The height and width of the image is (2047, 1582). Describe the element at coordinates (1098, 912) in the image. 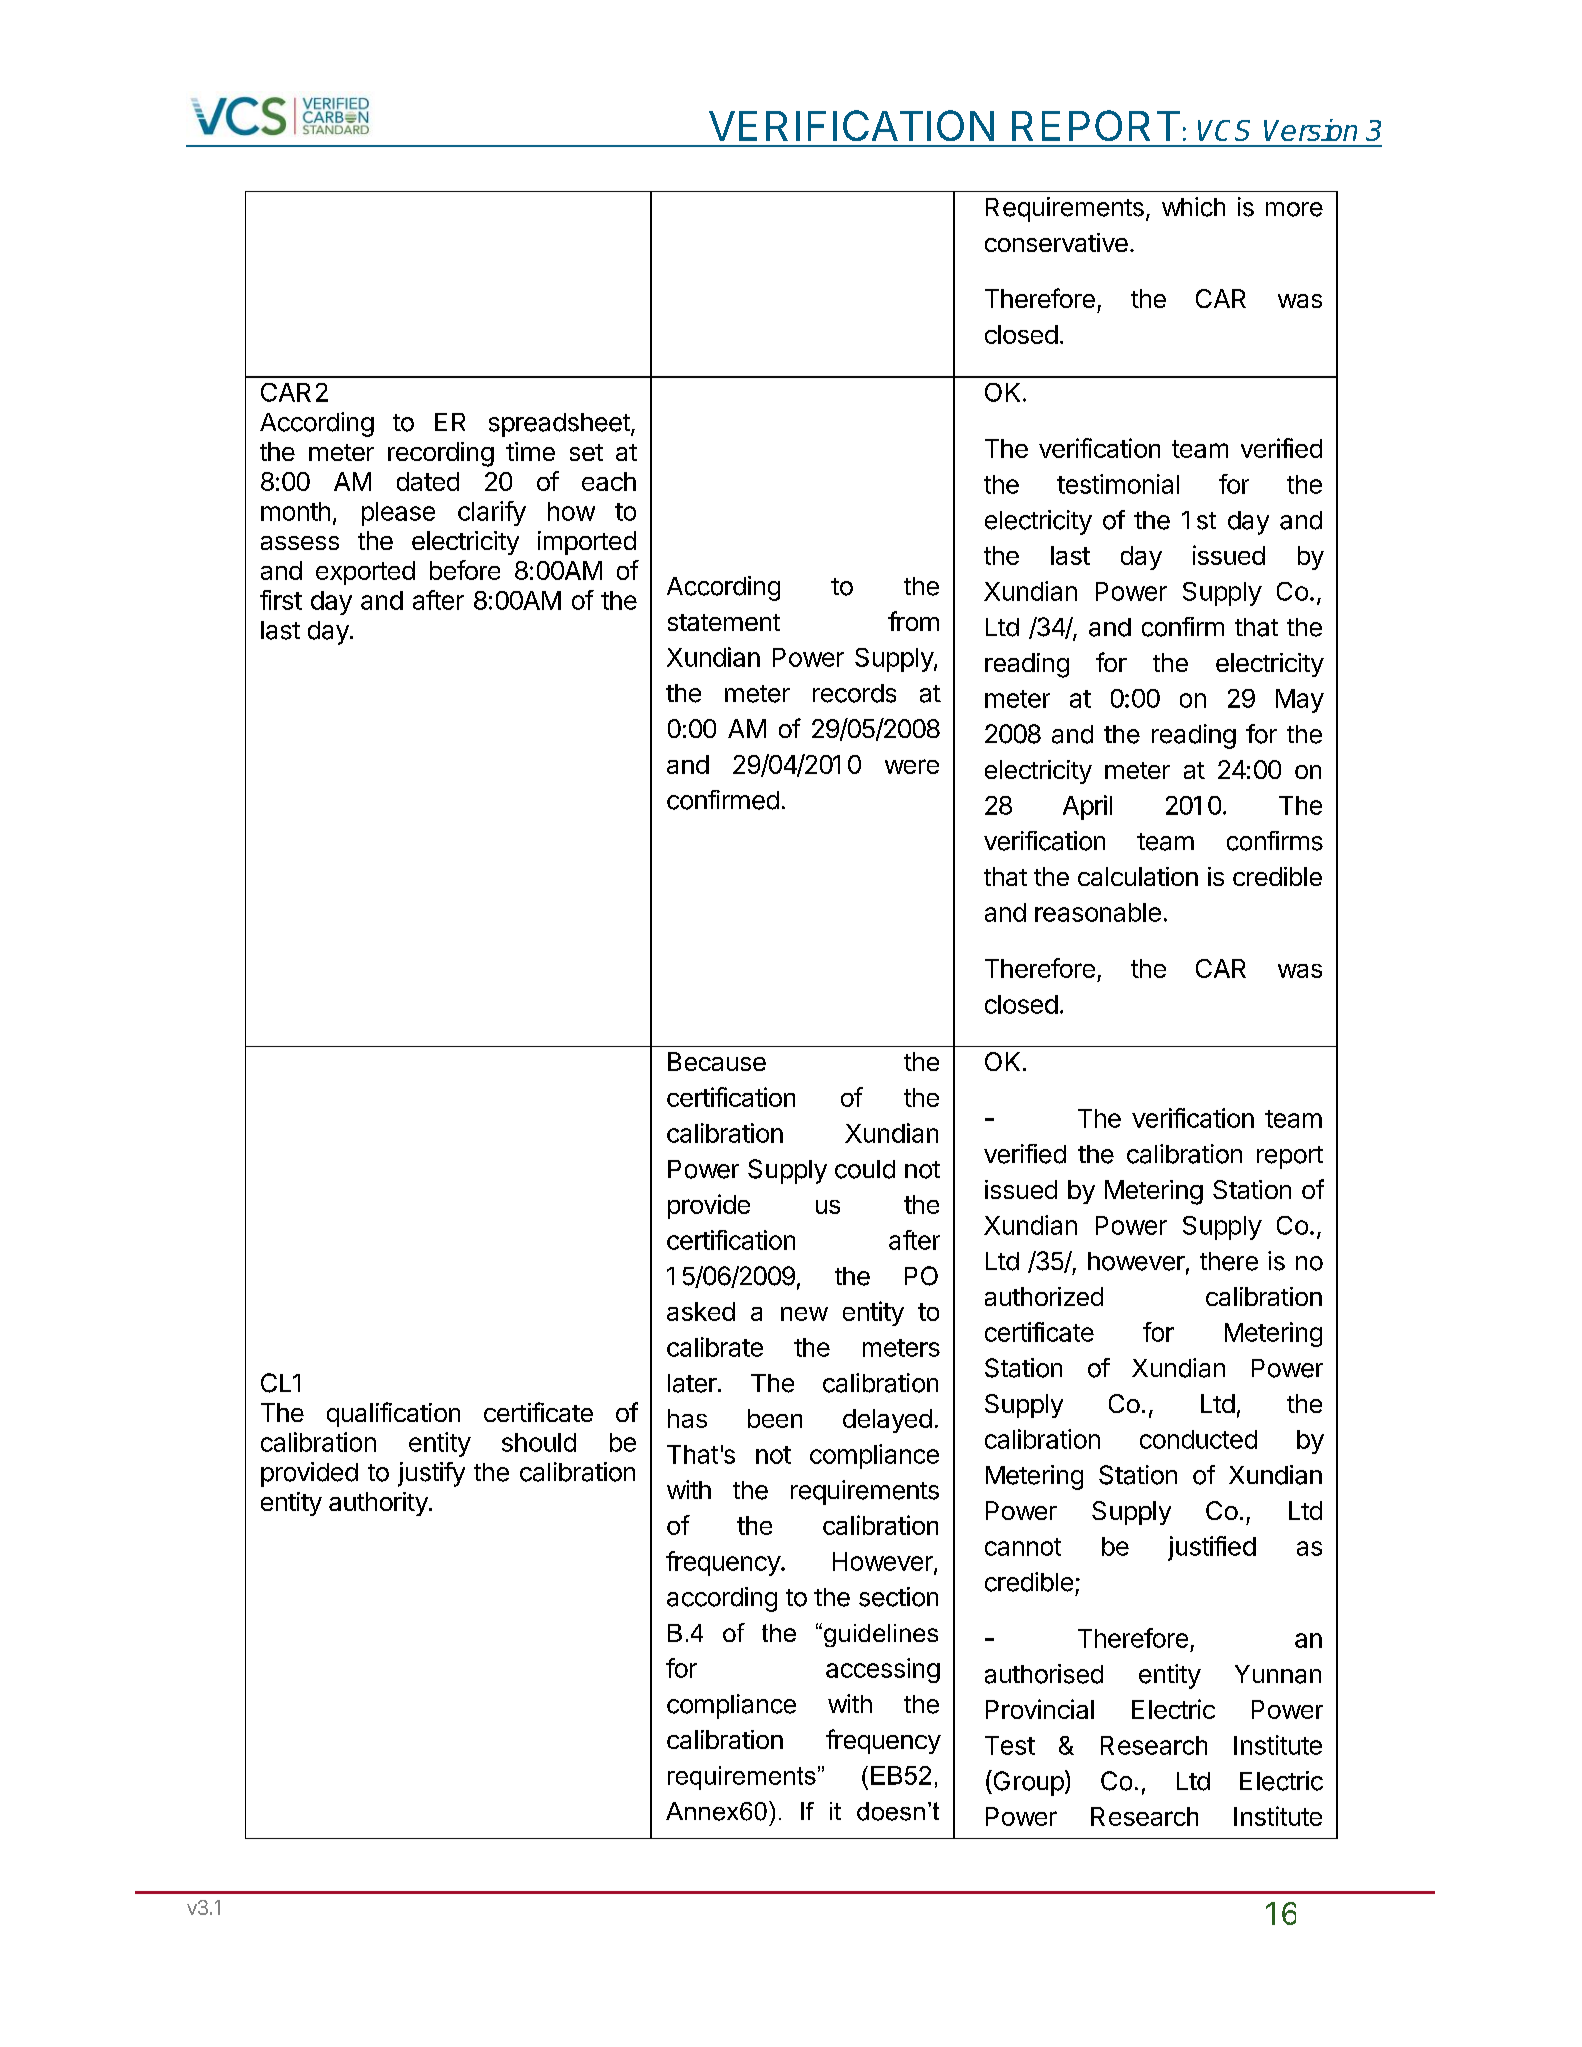

I see `reasonable` at that location.
